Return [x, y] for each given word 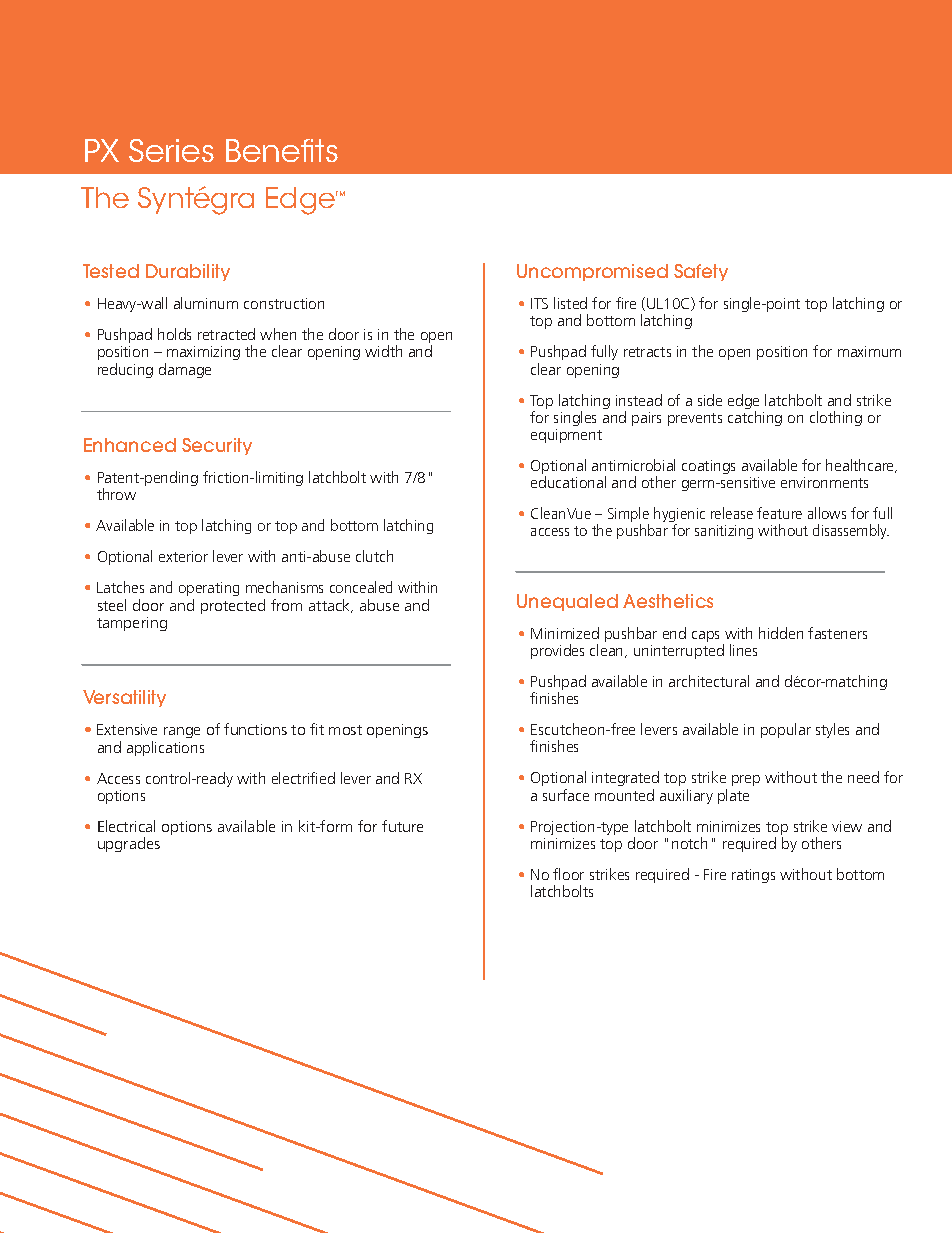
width [383, 351]
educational [568, 482]
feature [779, 513]
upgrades [129, 844]
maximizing [202, 355]
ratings [753, 876]
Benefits [282, 150]
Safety [701, 272]
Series [171, 150]
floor [568, 874]
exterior [183, 556]
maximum [869, 351]
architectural [709, 681]
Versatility [124, 698]
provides [557, 651]
